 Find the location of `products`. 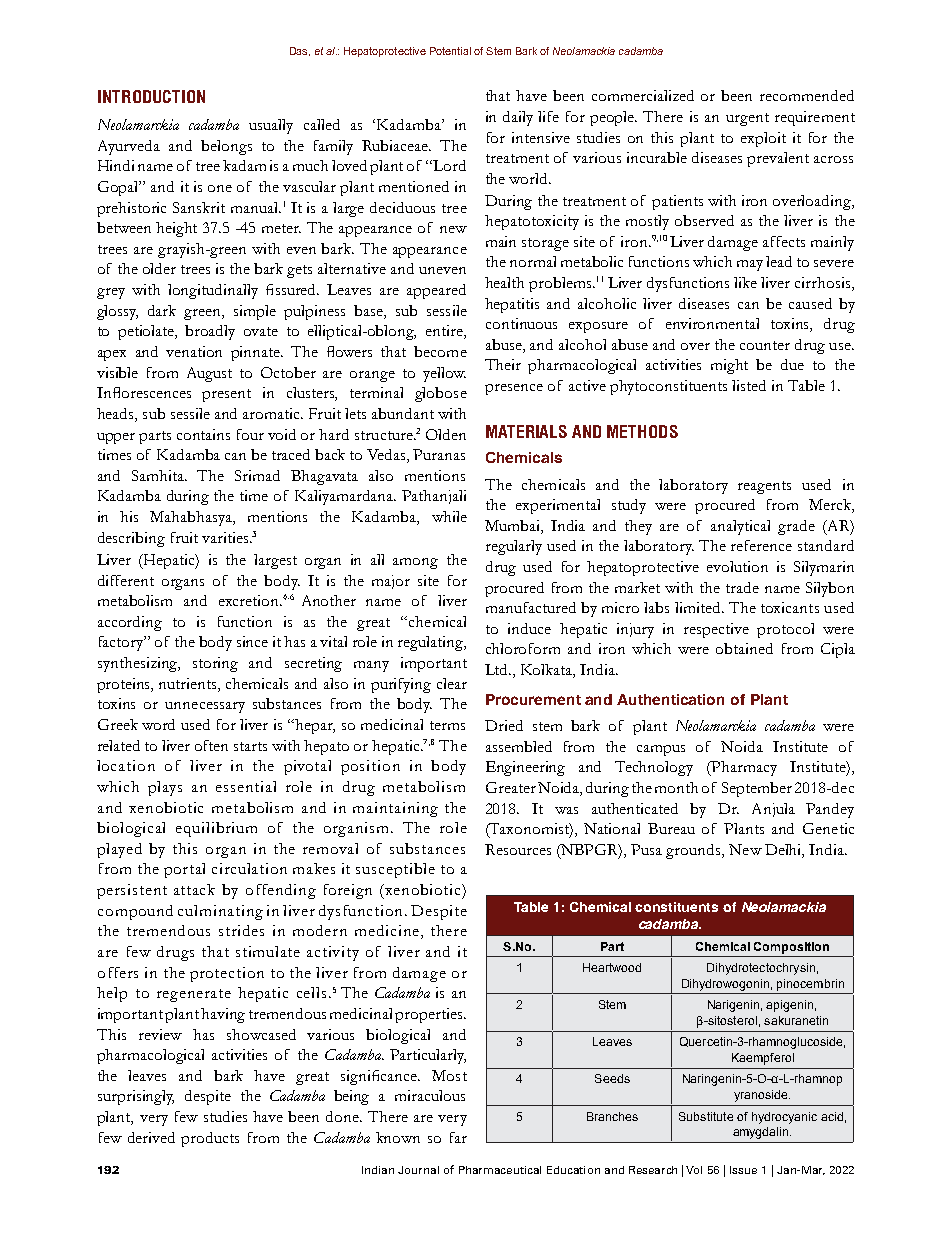

products is located at coordinates (210, 1139).
